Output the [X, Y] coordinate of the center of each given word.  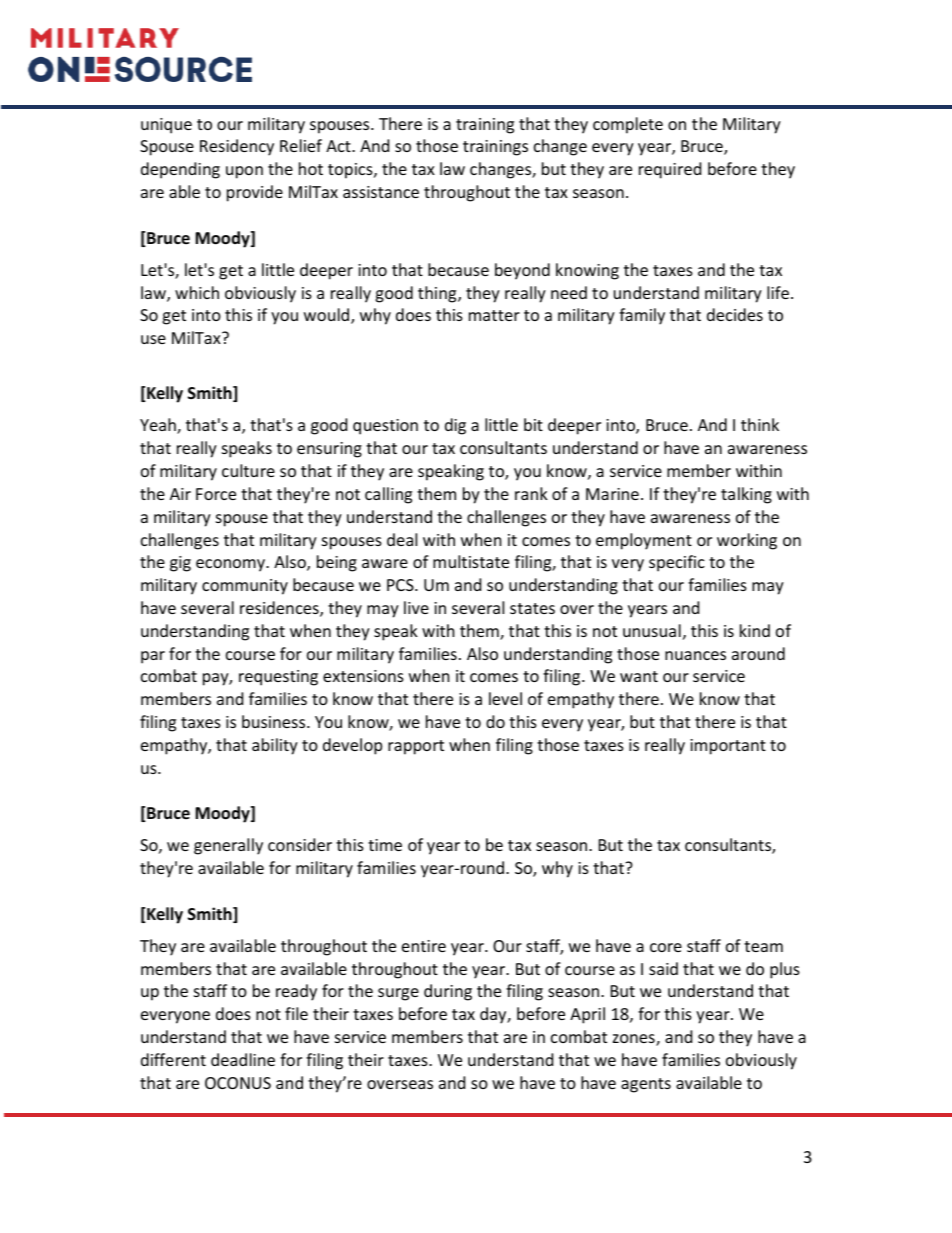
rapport [416, 747]
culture [248, 470]
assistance [381, 192]
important [728, 747]
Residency [237, 147]
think [760, 424]
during [448, 992]
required [670, 170]
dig [455, 426]
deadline [243, 1059]
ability [275, 746]
